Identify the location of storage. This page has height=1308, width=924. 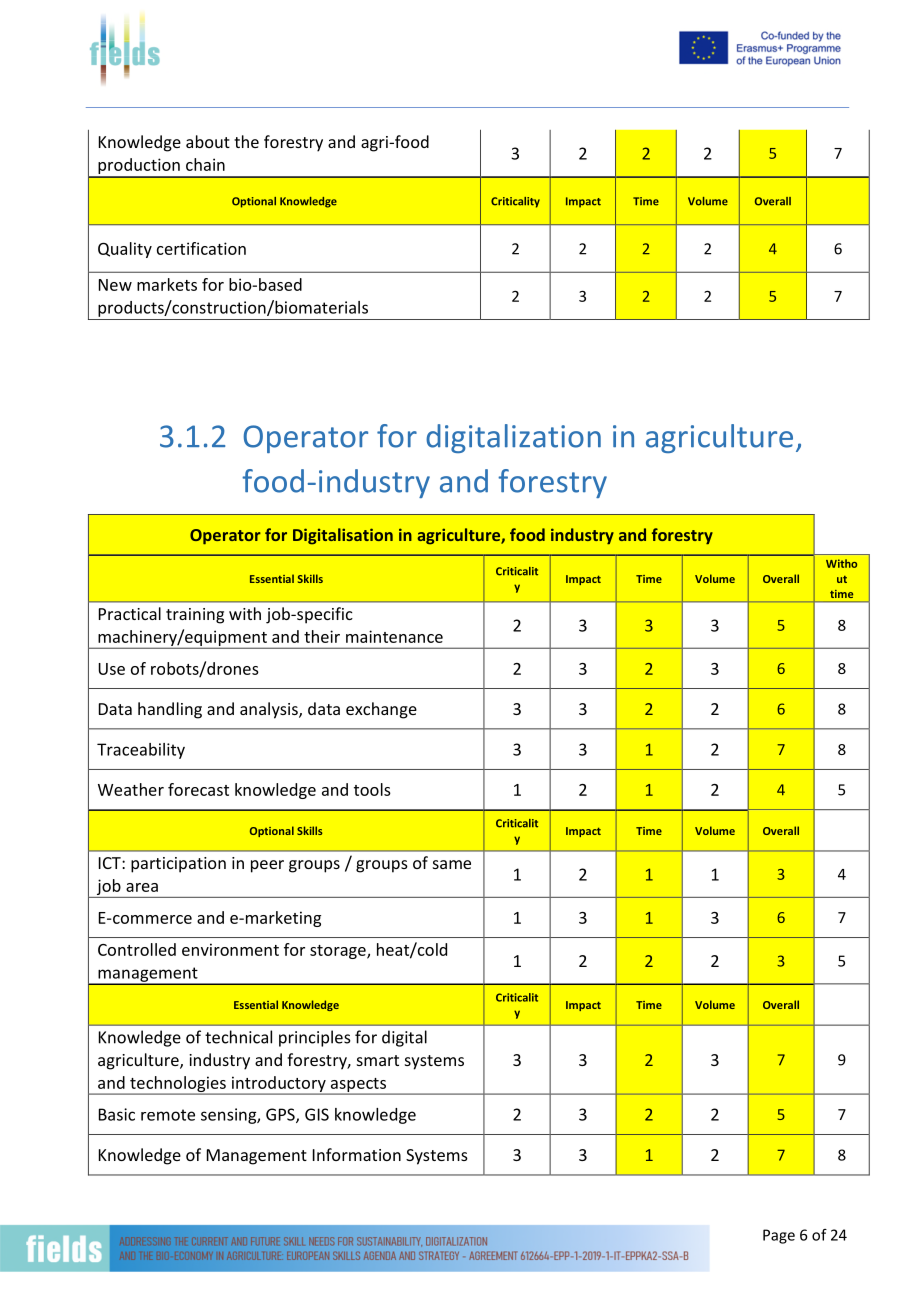
(339, 952).
